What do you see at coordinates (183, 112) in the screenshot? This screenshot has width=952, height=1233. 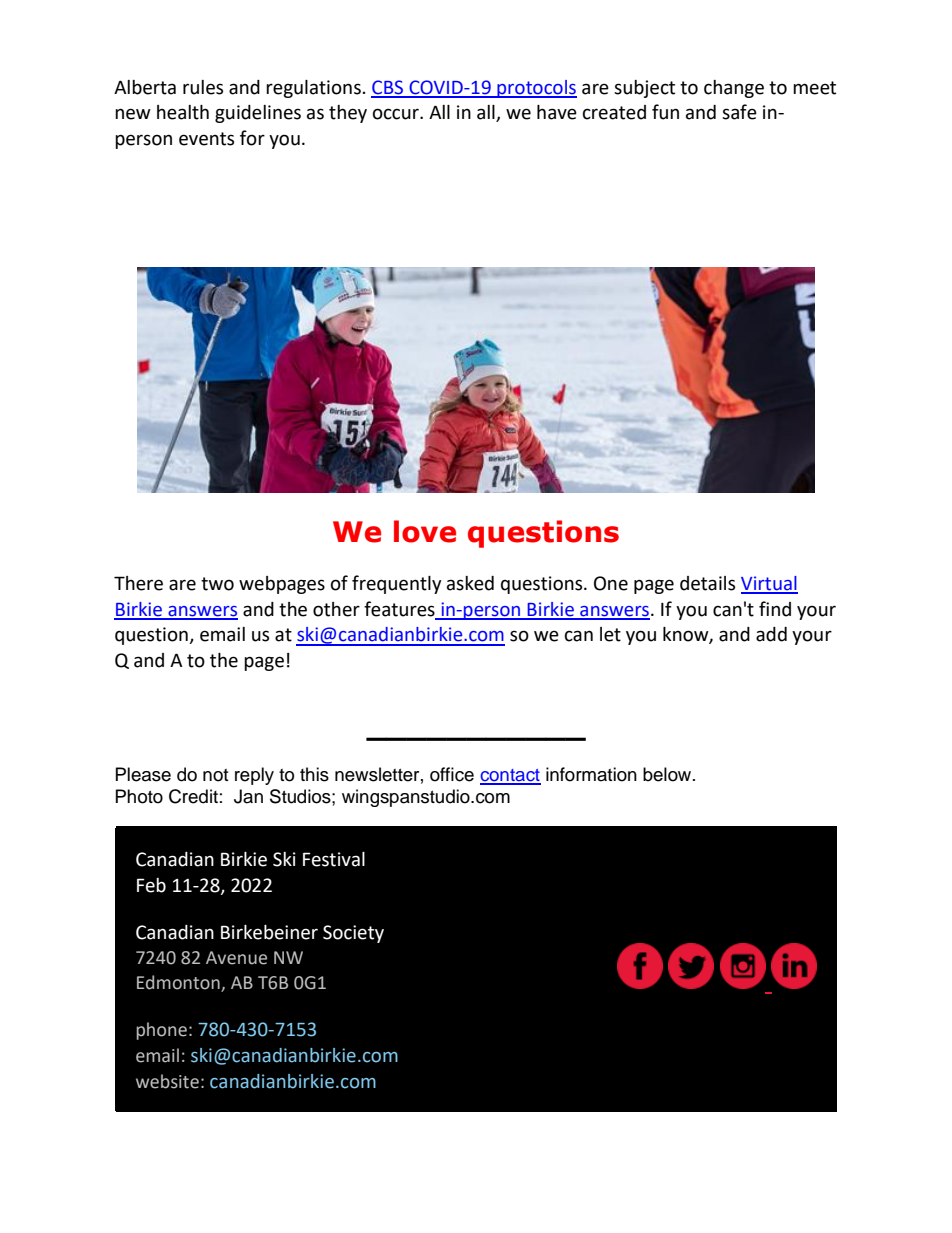 I see `health` at bounding box center [183, 112].
